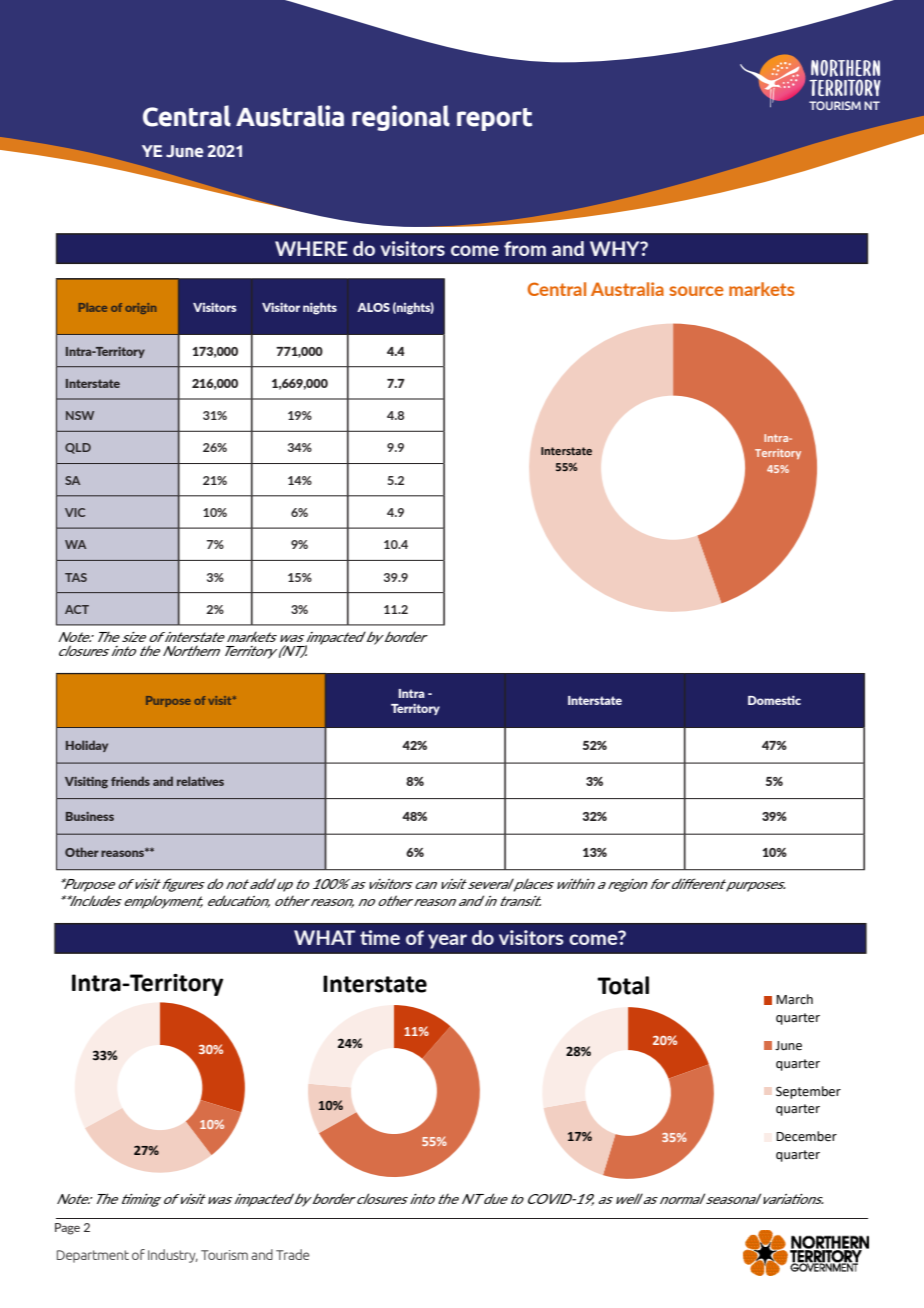 The height and width of the screenshot is (1308, 924). Describe the element at coordinates (447, 941) in the screenshot. I see `year` at that location.
